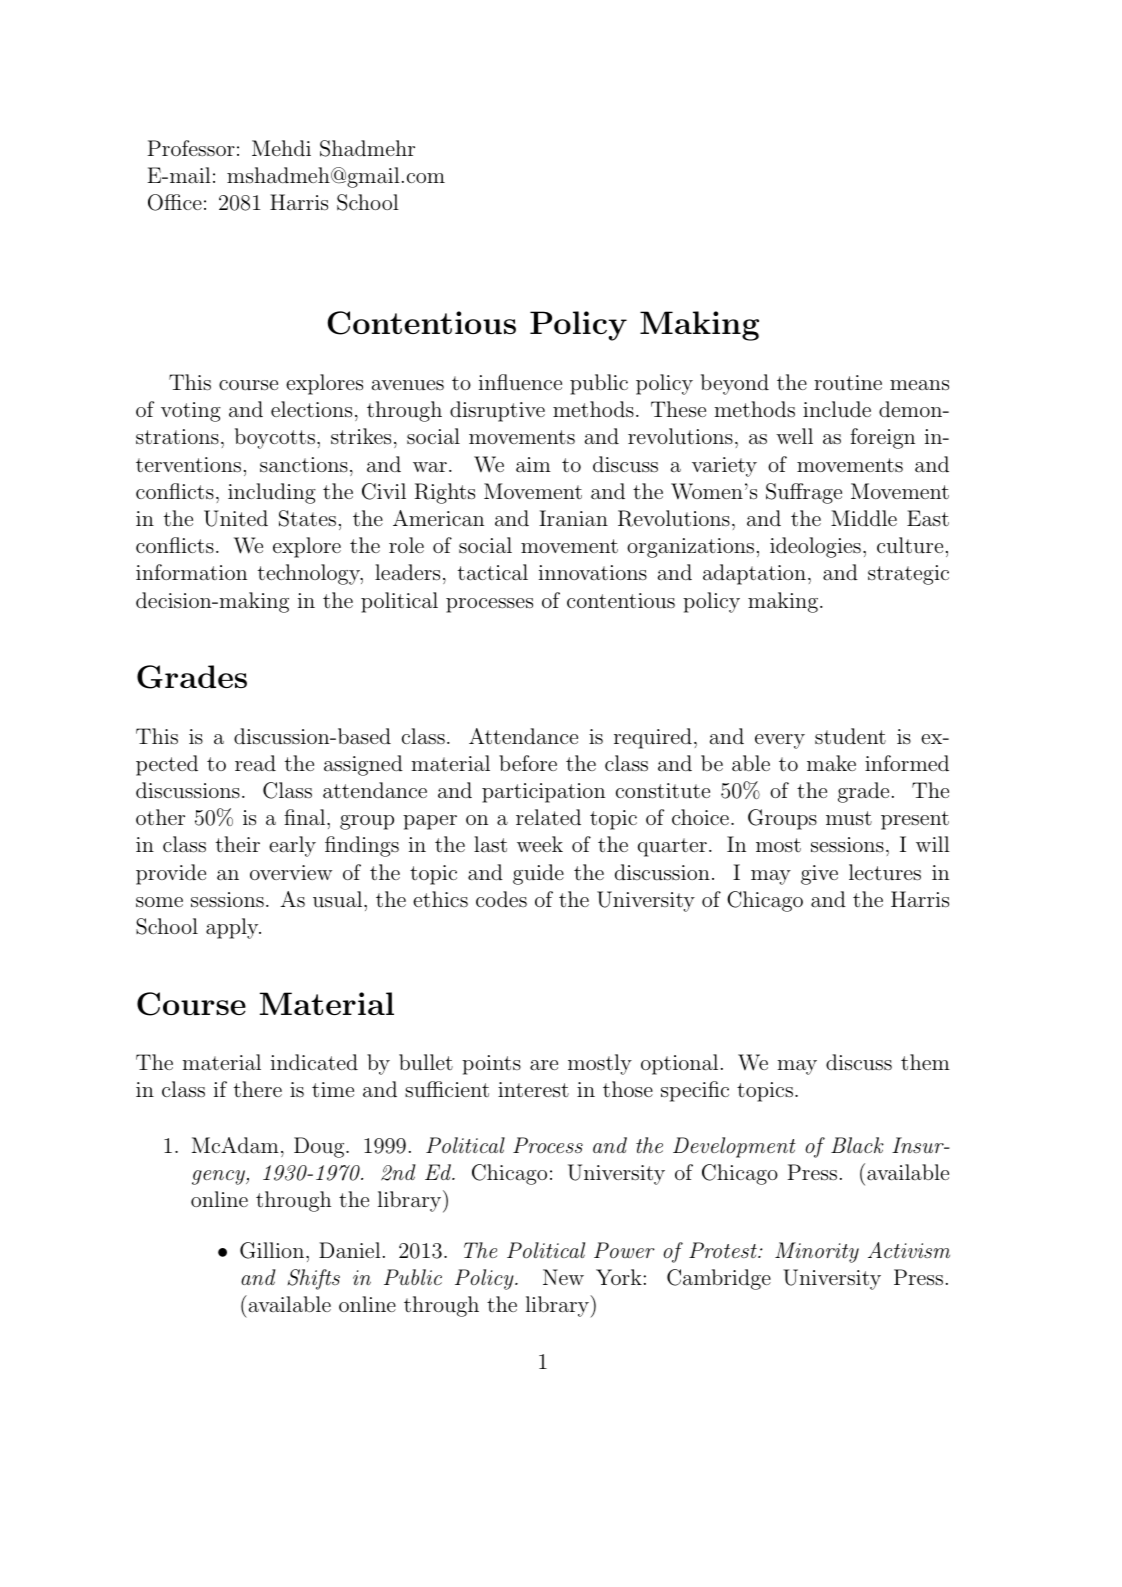 This screenshot has height=1587, width=1122. Describe the element at coordinates (848, 383) in the screenshot. I see `routine` at that location.
